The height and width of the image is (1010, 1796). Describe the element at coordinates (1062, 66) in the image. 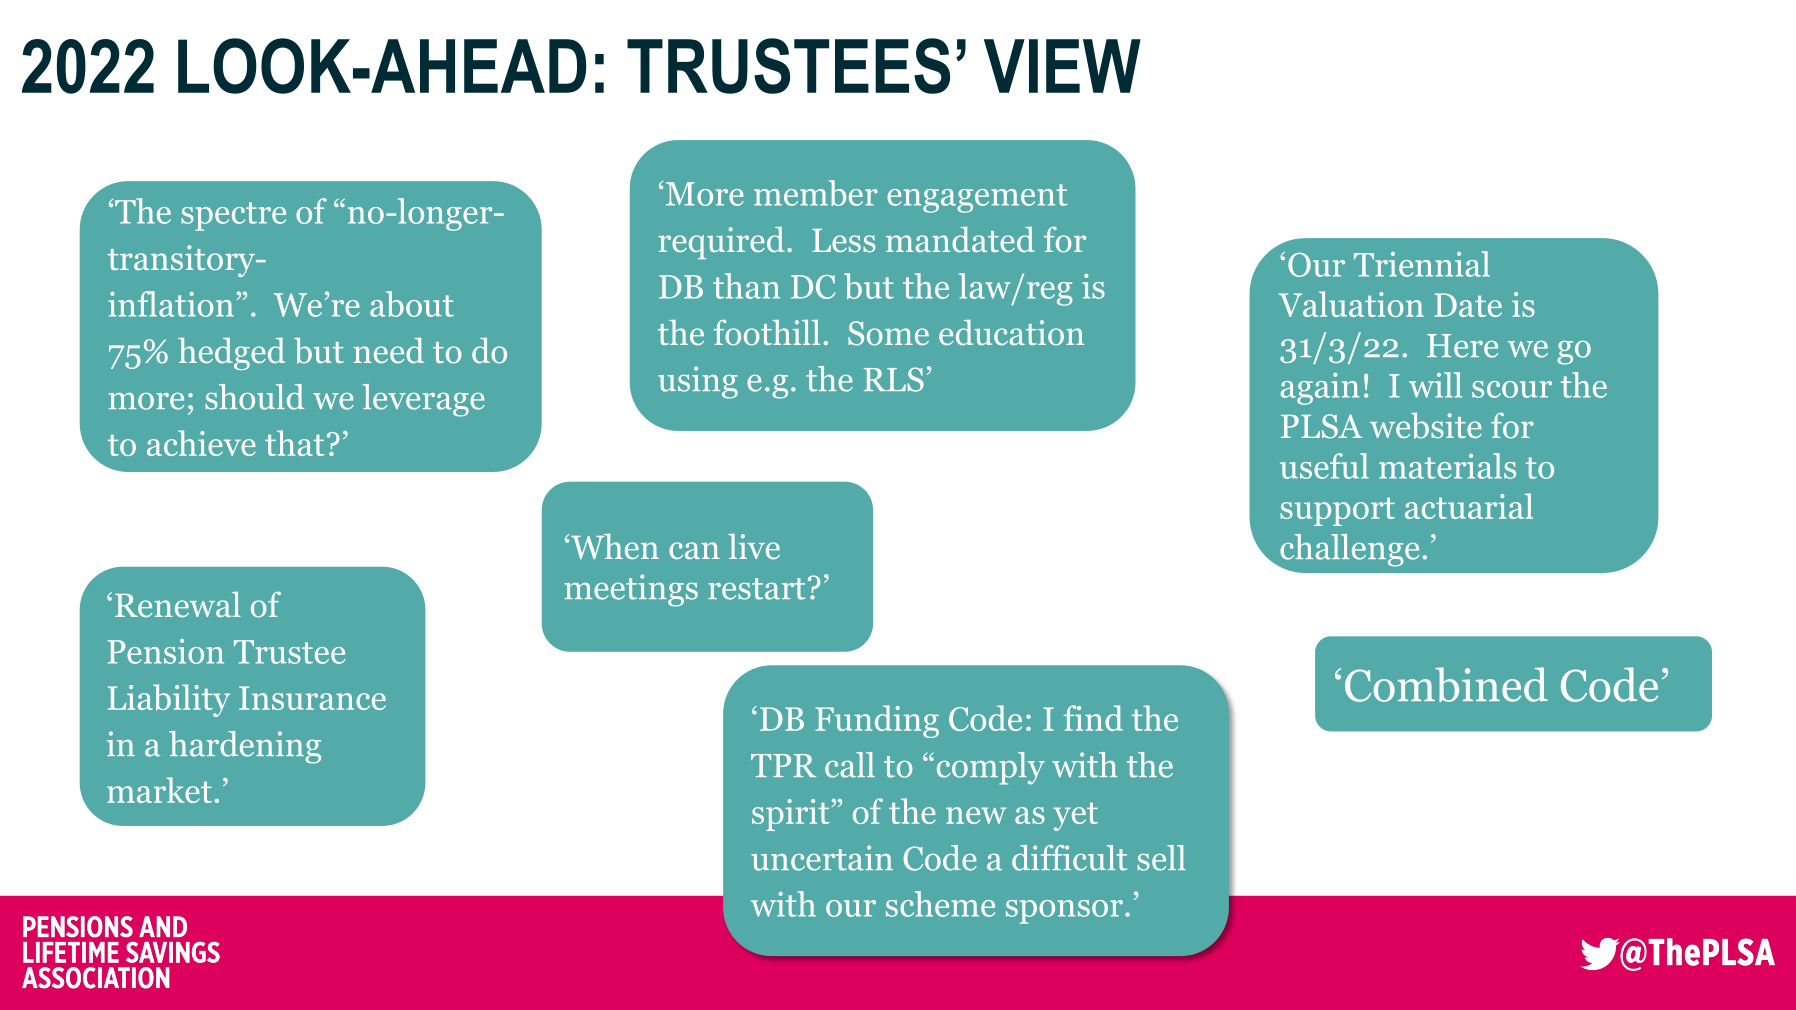

I see `VIEW` at that location.
